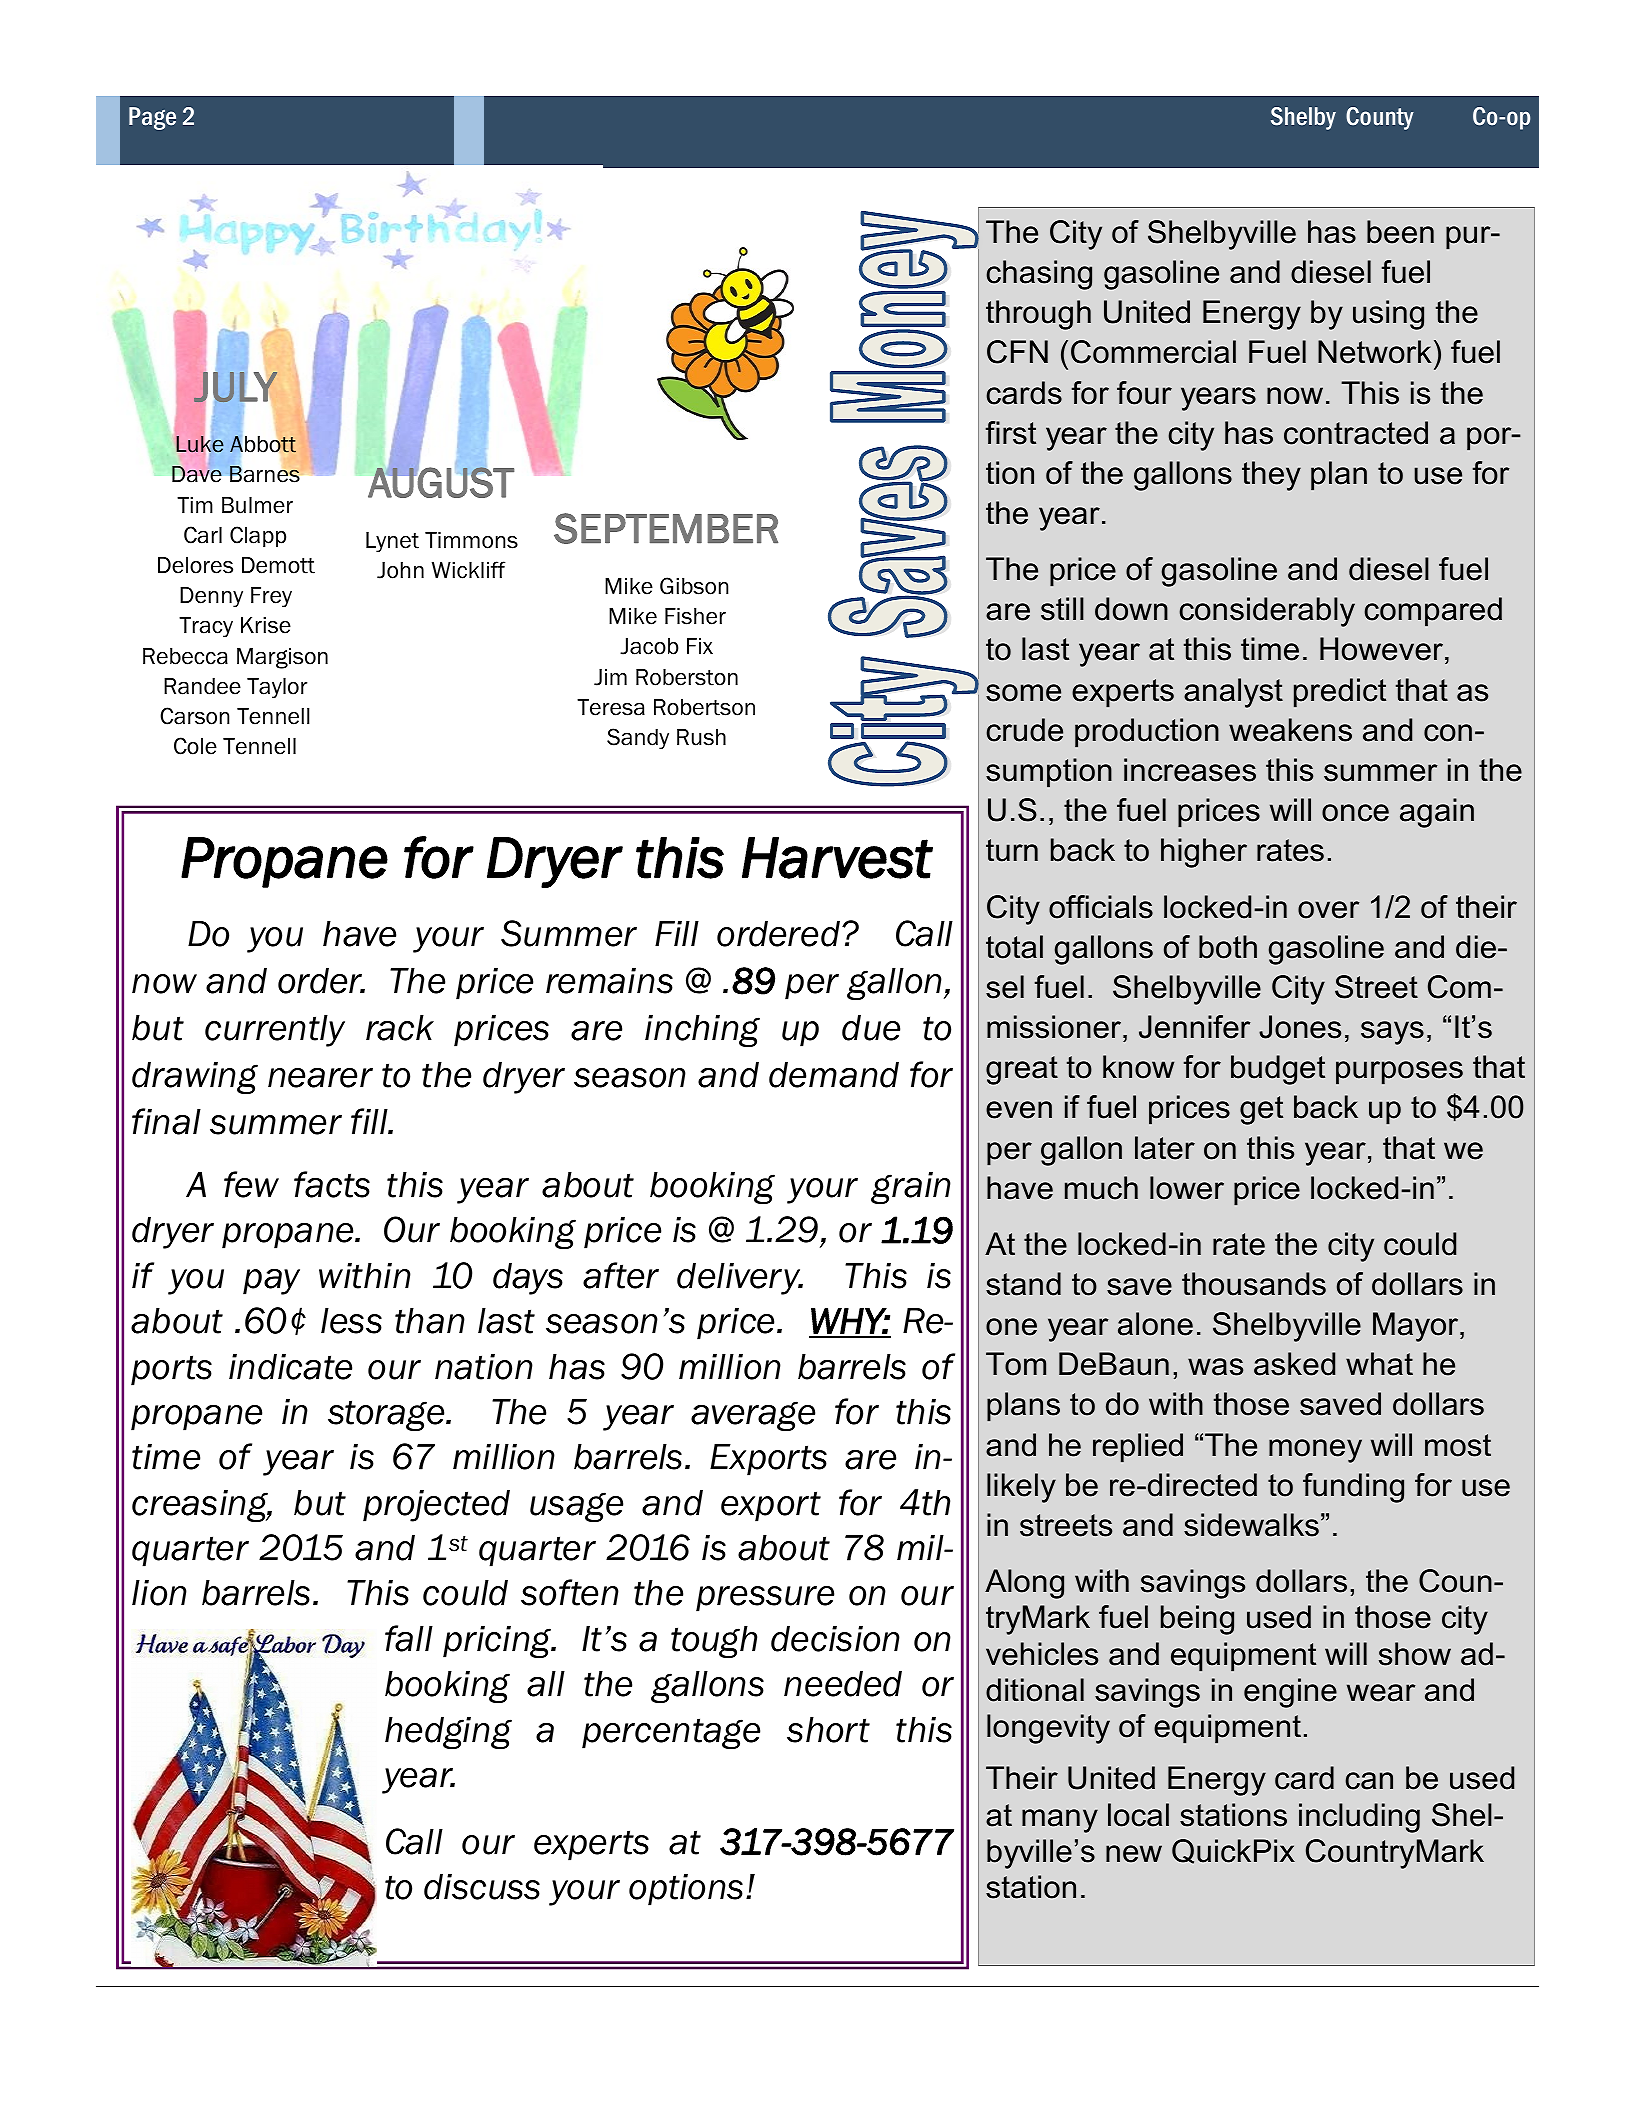 This image has width=1635, height=2116. I want to click on discuss, so click(482, 1887).
